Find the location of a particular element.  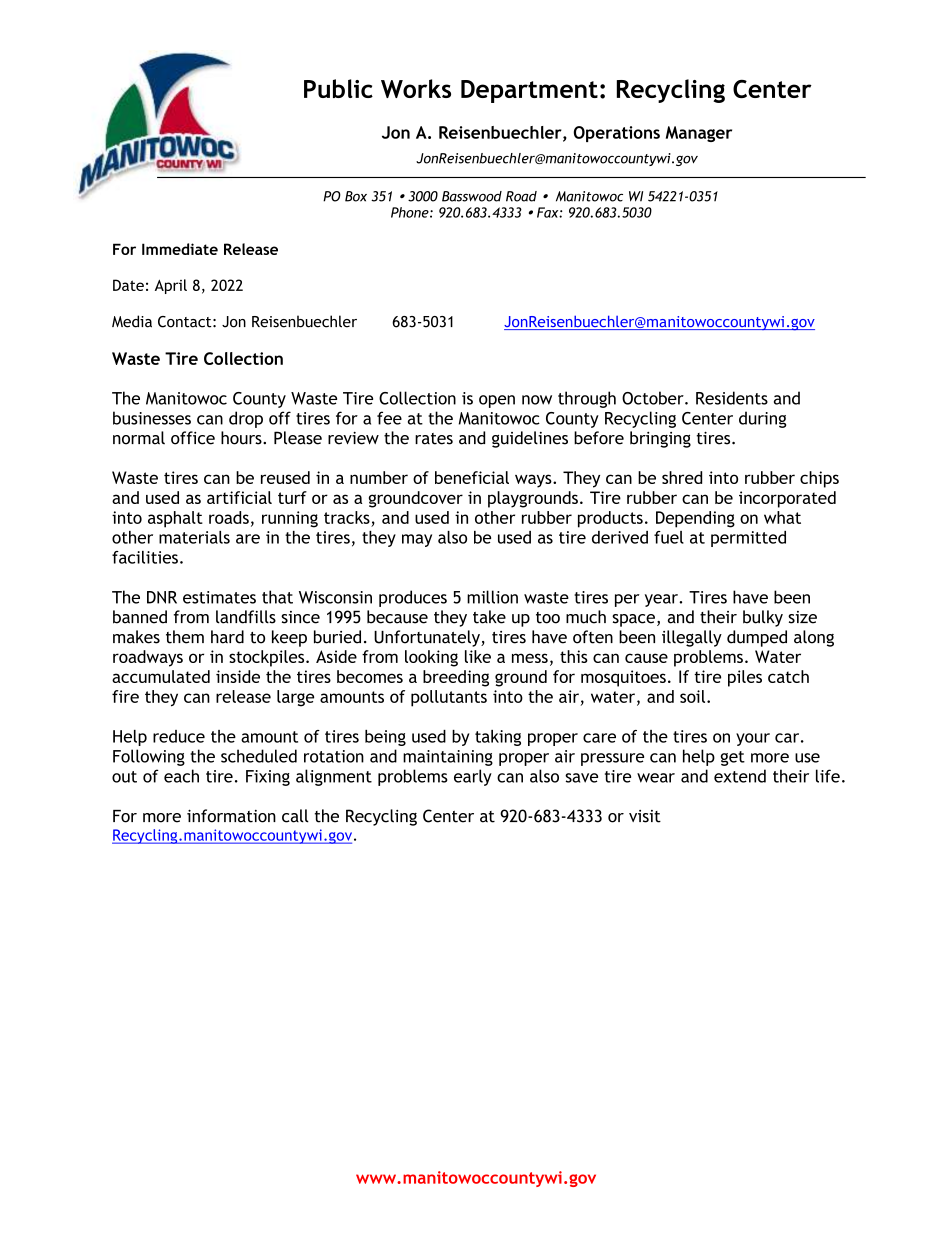

Public is located at coordinates (338, 88).
